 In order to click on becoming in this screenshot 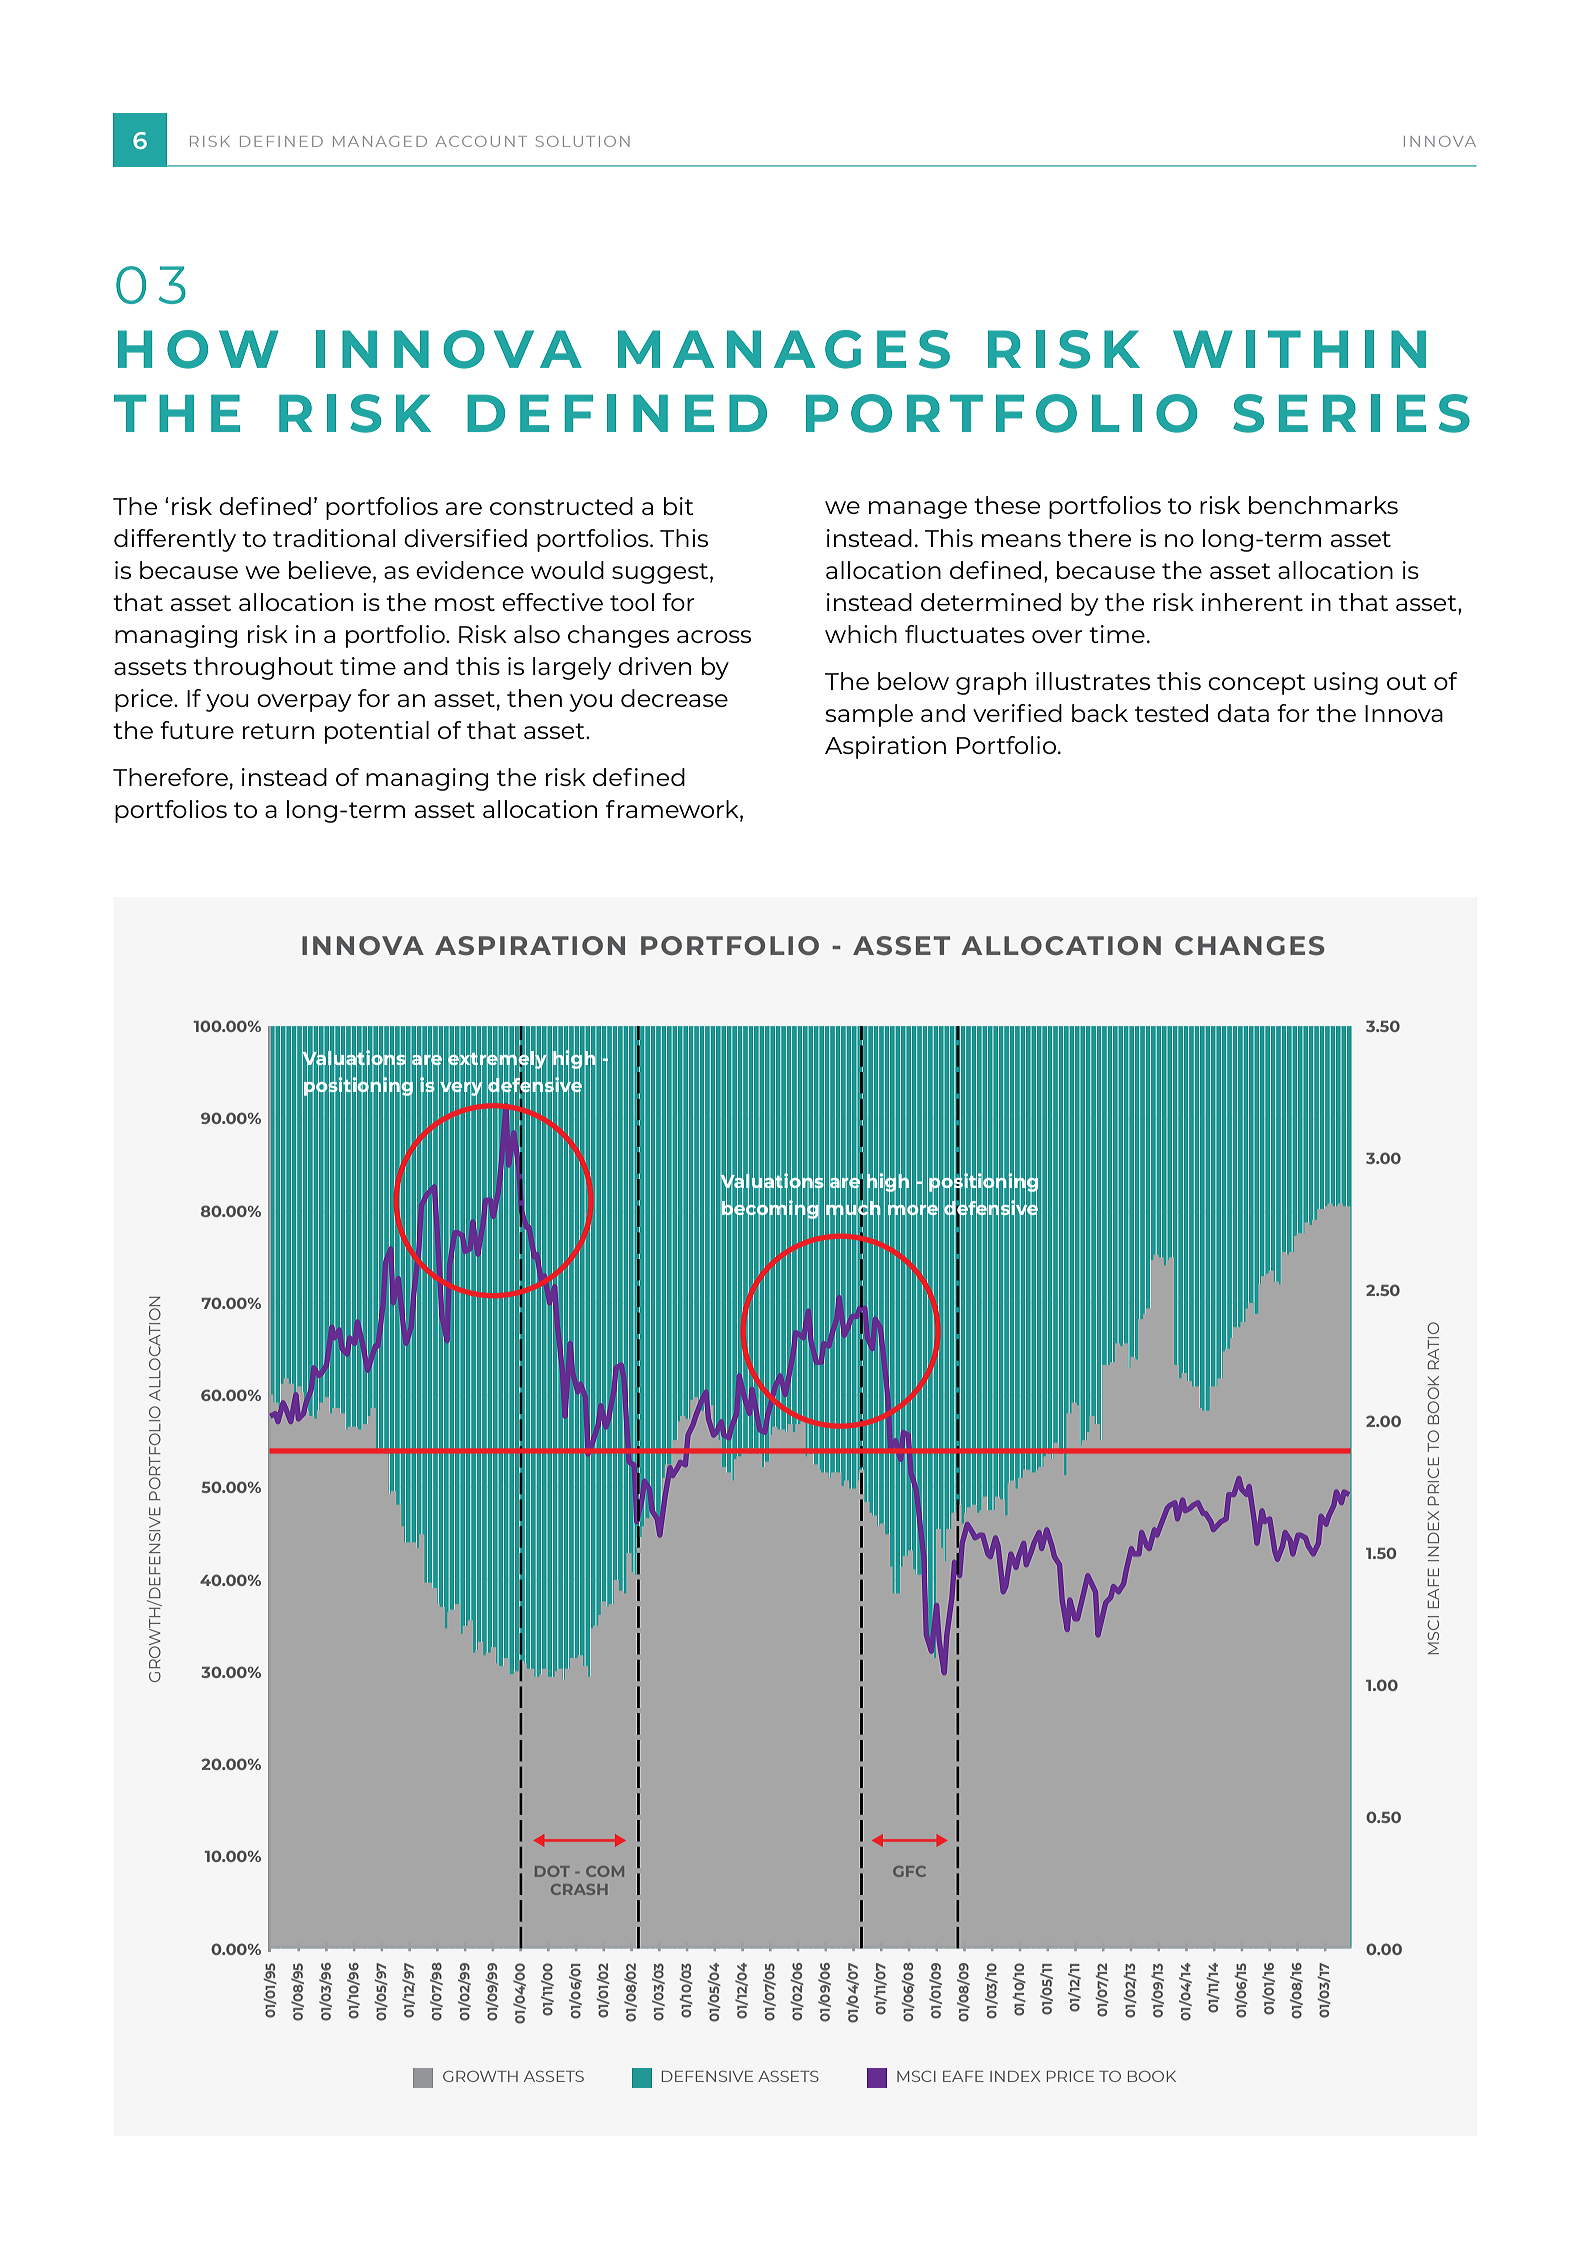, I will do `click(770, 1209)`.
